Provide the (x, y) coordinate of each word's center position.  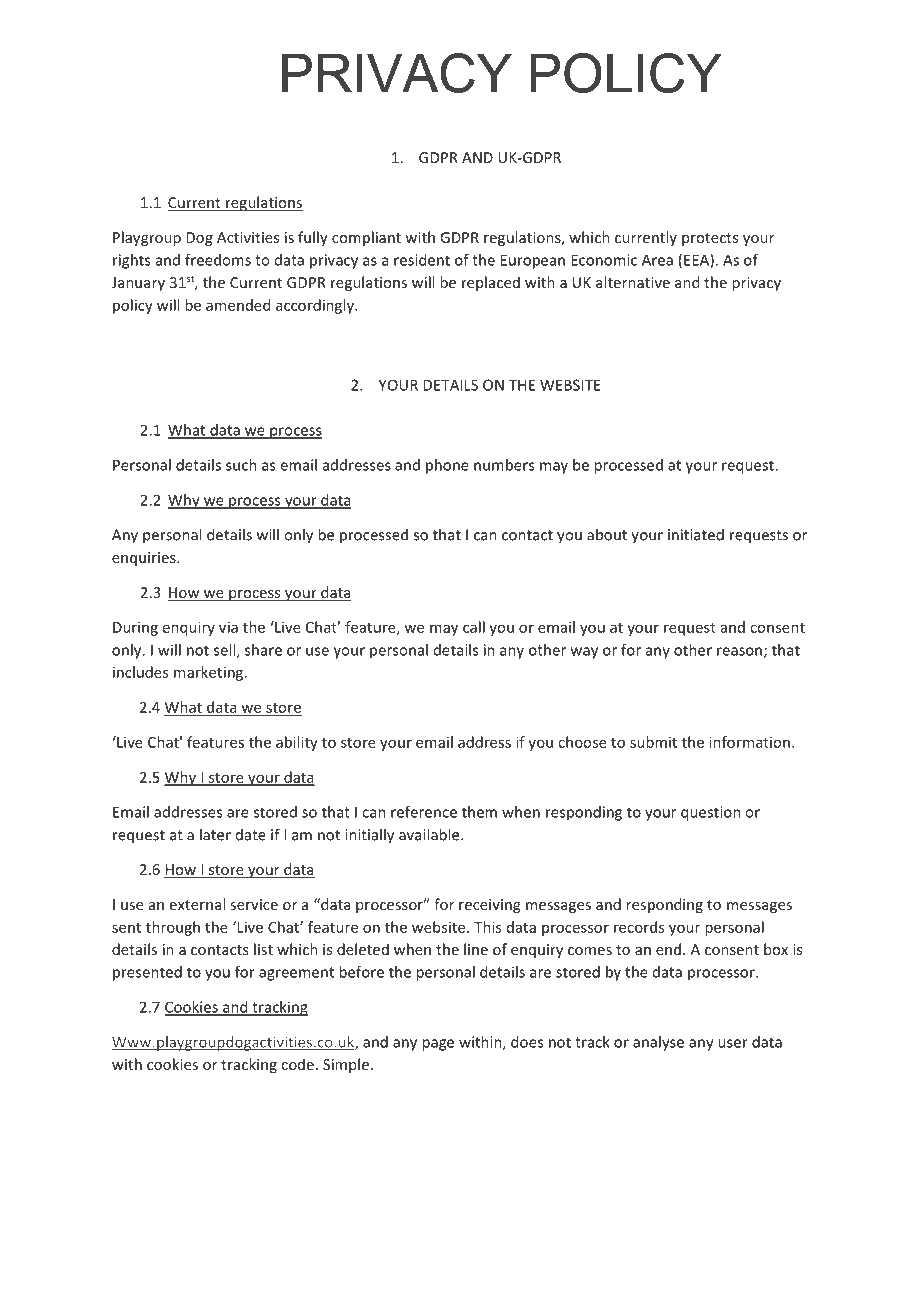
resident (422, 260)
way (584, 653)
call (474, 627)
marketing (210, 673)
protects (710, 239)
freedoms (218, 260)
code (297, 1064)
